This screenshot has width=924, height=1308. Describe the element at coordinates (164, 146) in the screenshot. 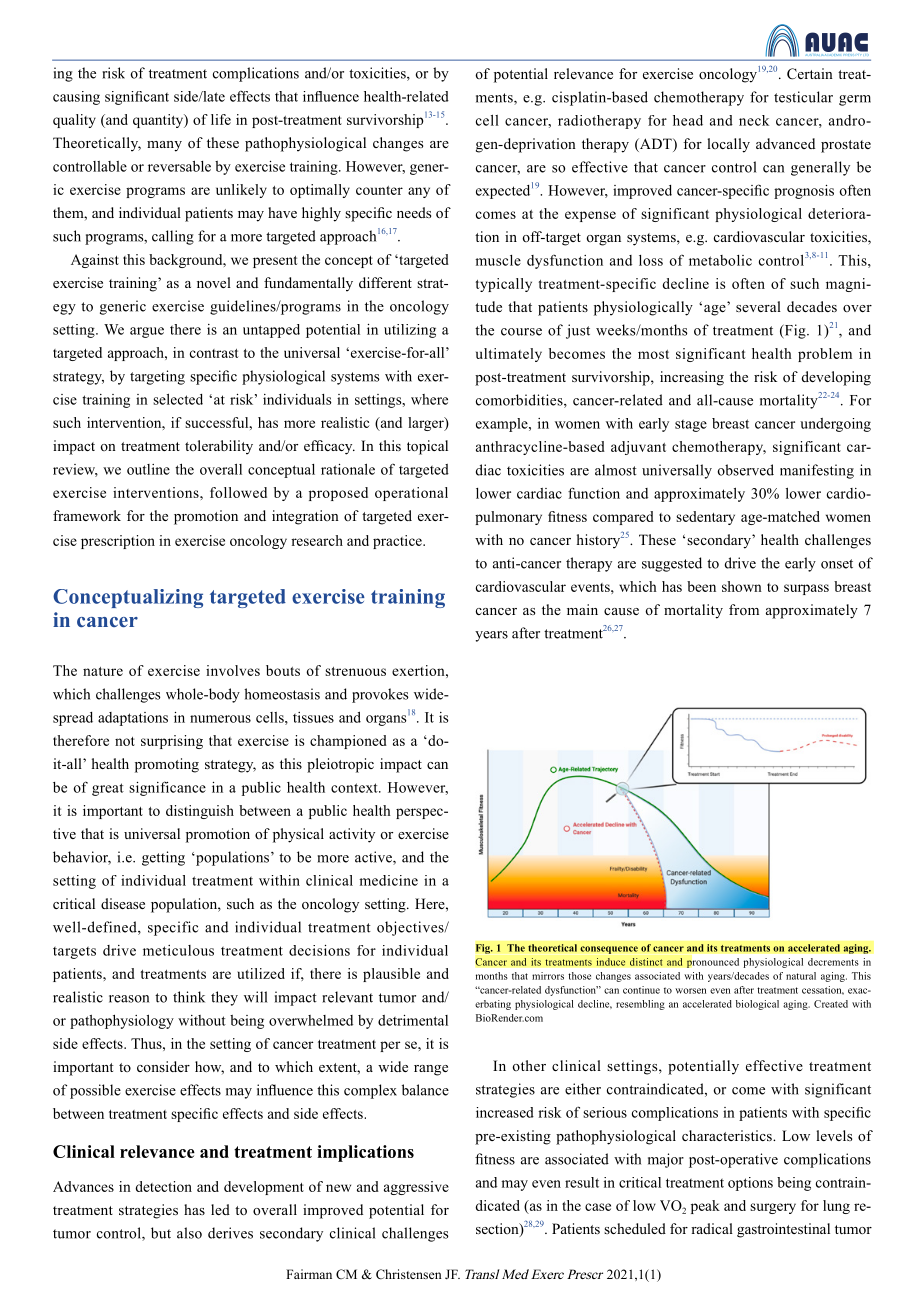

I see `many` at that location.
